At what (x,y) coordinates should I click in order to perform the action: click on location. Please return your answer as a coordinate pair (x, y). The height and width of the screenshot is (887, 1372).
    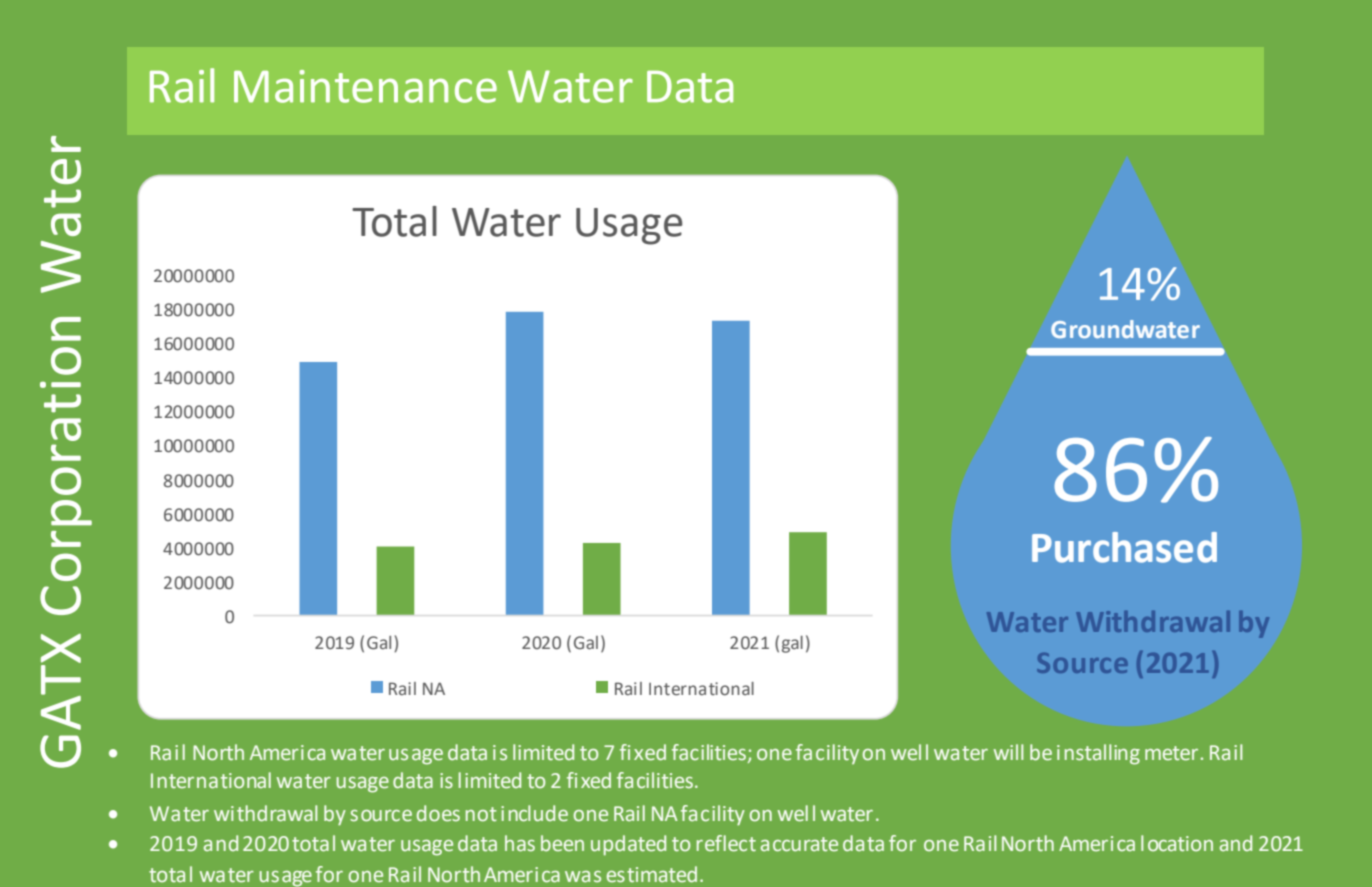
    Looking at the image, I should click on (1177, 843).
